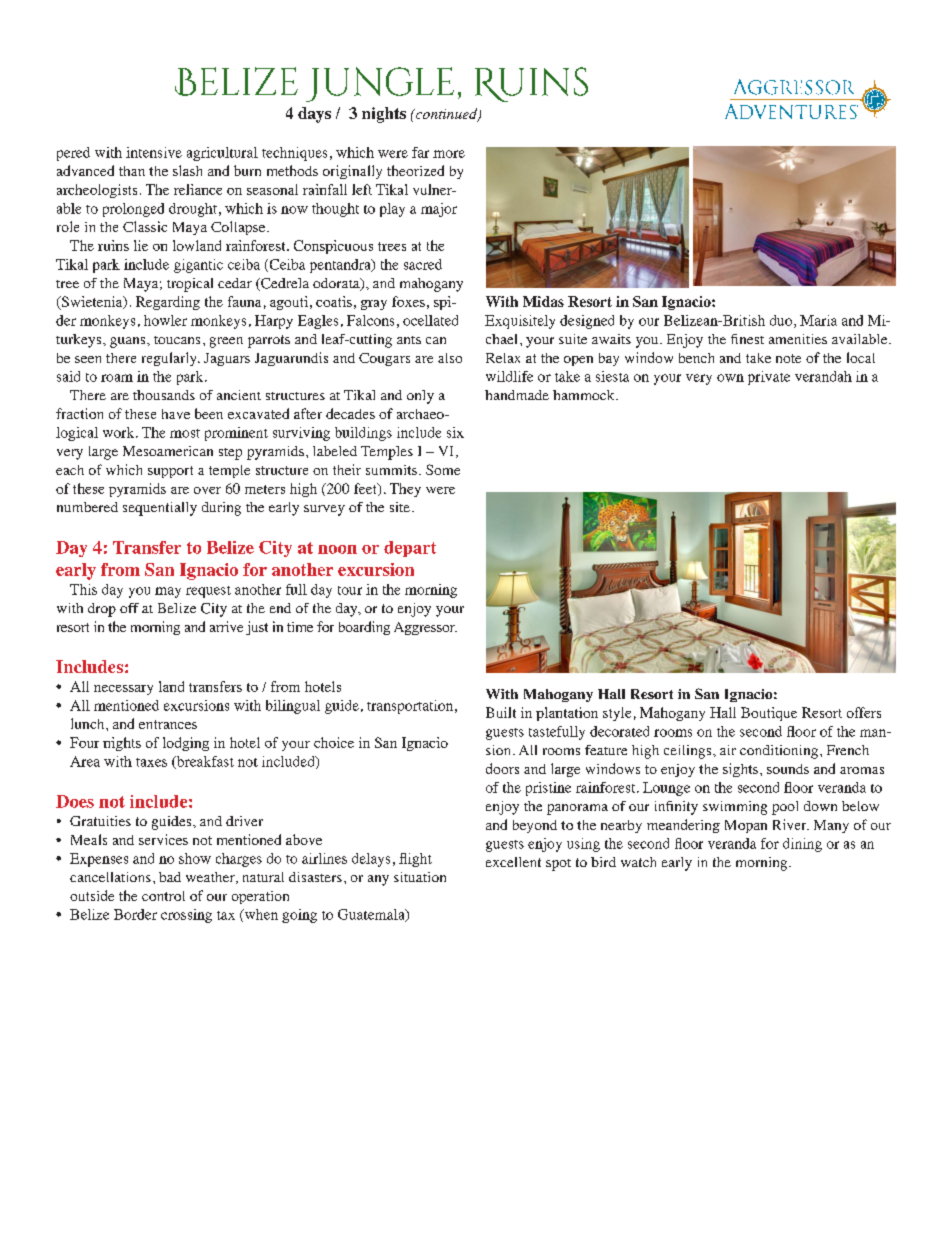 The height and width of the document is (1233, 952). What do you see at coordinates (782, 321) in the document?
I see `duo` at bounding box center [782, 321].
